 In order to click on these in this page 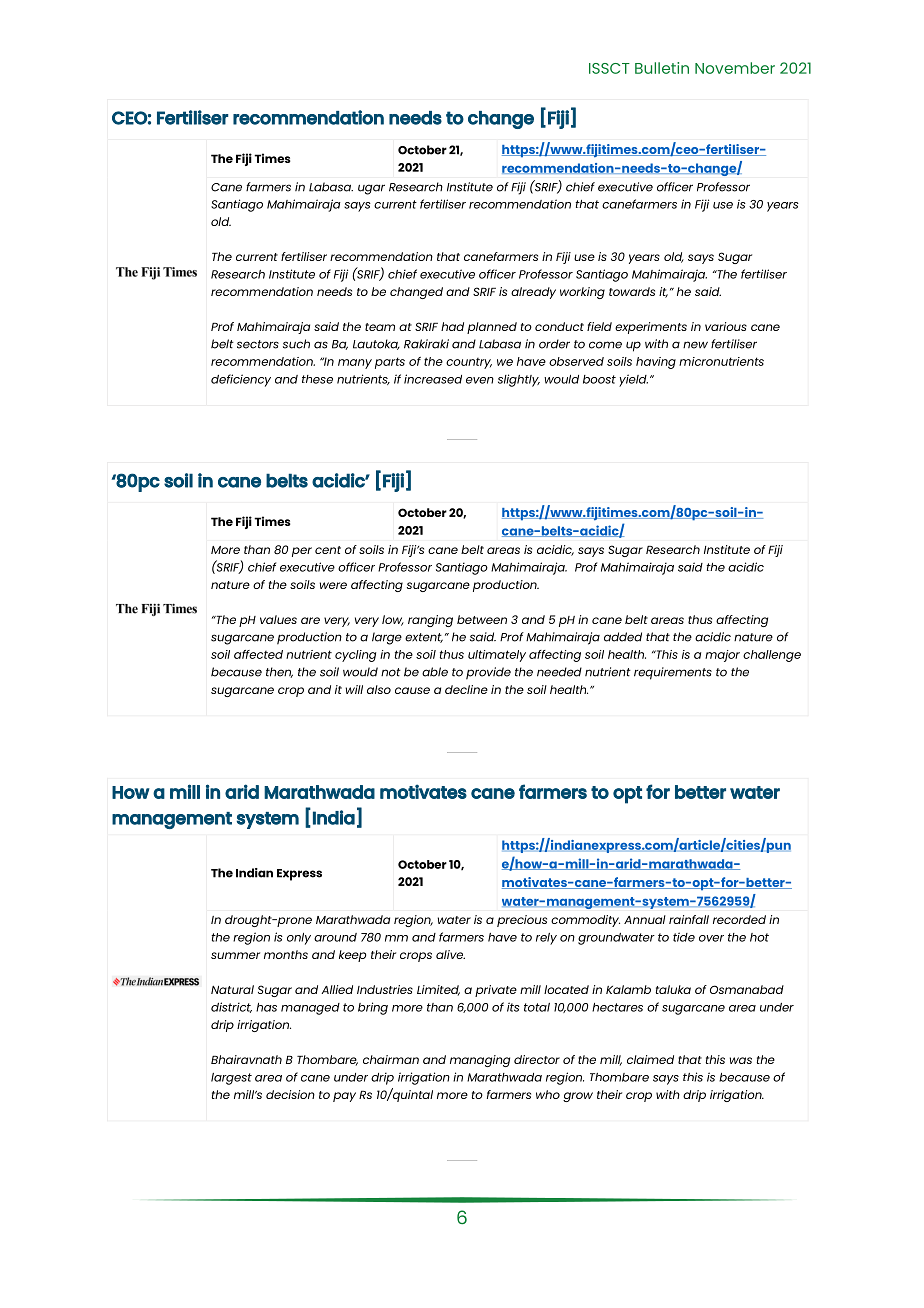, I will do `click(317, 379)`.
